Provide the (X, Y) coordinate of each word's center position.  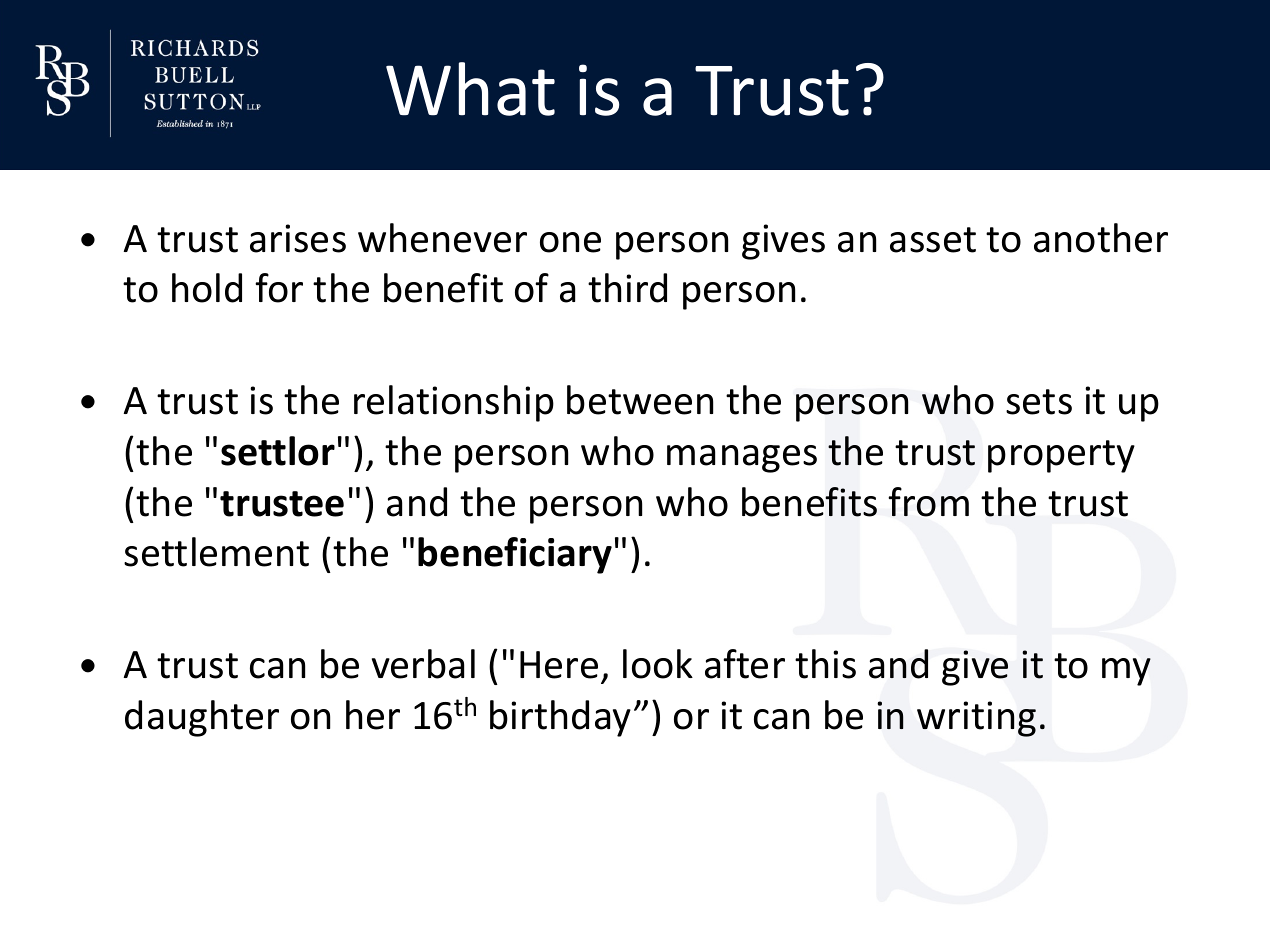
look (658, 664)
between (640, 400)
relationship (454, 403)
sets (1039, 402)
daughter (202, 718)
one (570, 242)
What (470, 89)
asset (933, 240)
